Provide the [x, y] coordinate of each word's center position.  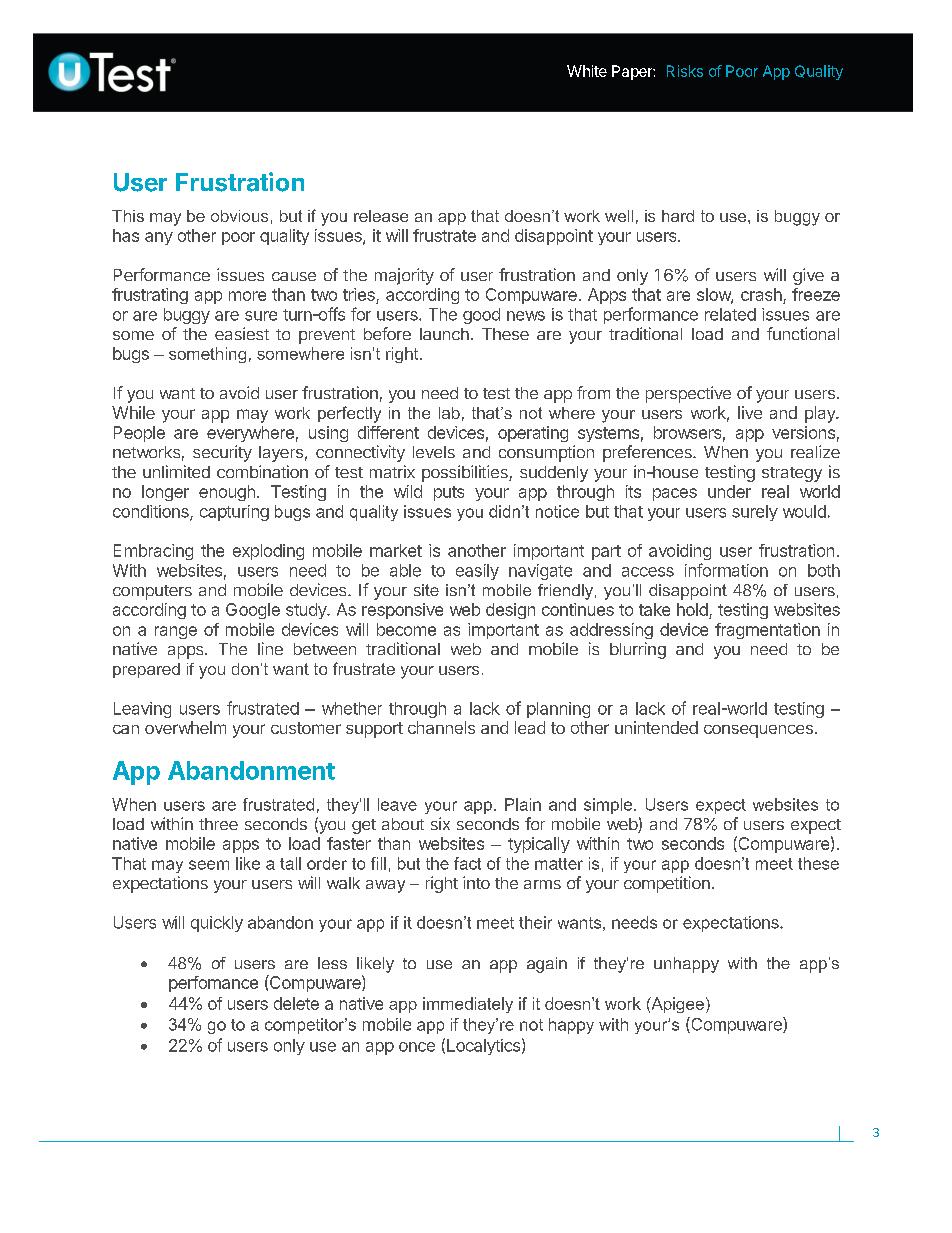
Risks [685, 71]
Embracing [153, 552]
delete [296, 1003]
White [587, 71]
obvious [239, 216]
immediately [468, 1005]
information [726, 570]
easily [477, 572]
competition [667, 884]
